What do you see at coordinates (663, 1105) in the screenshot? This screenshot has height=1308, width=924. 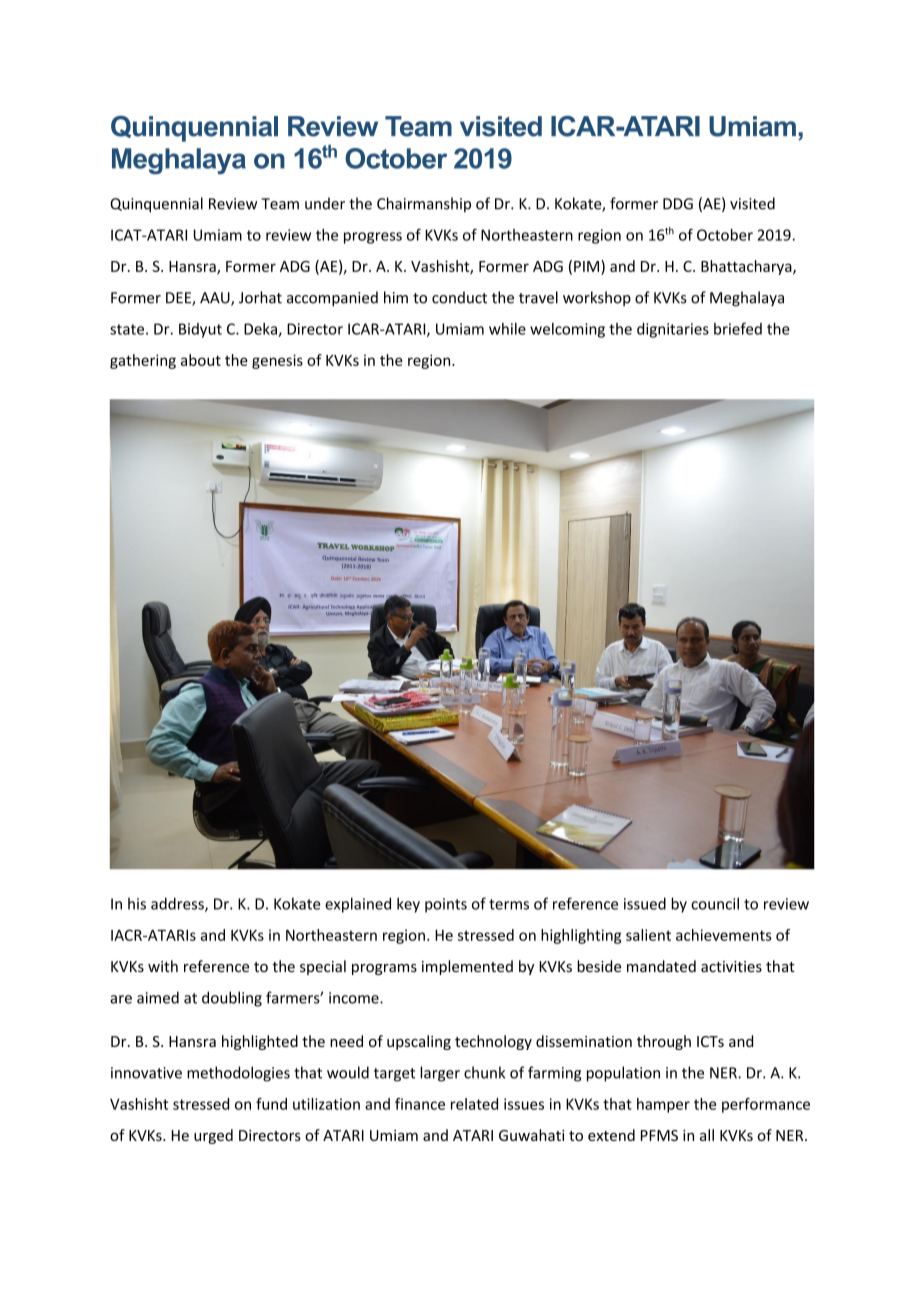 I see `hamper` at bounding box center [663, 1105].
